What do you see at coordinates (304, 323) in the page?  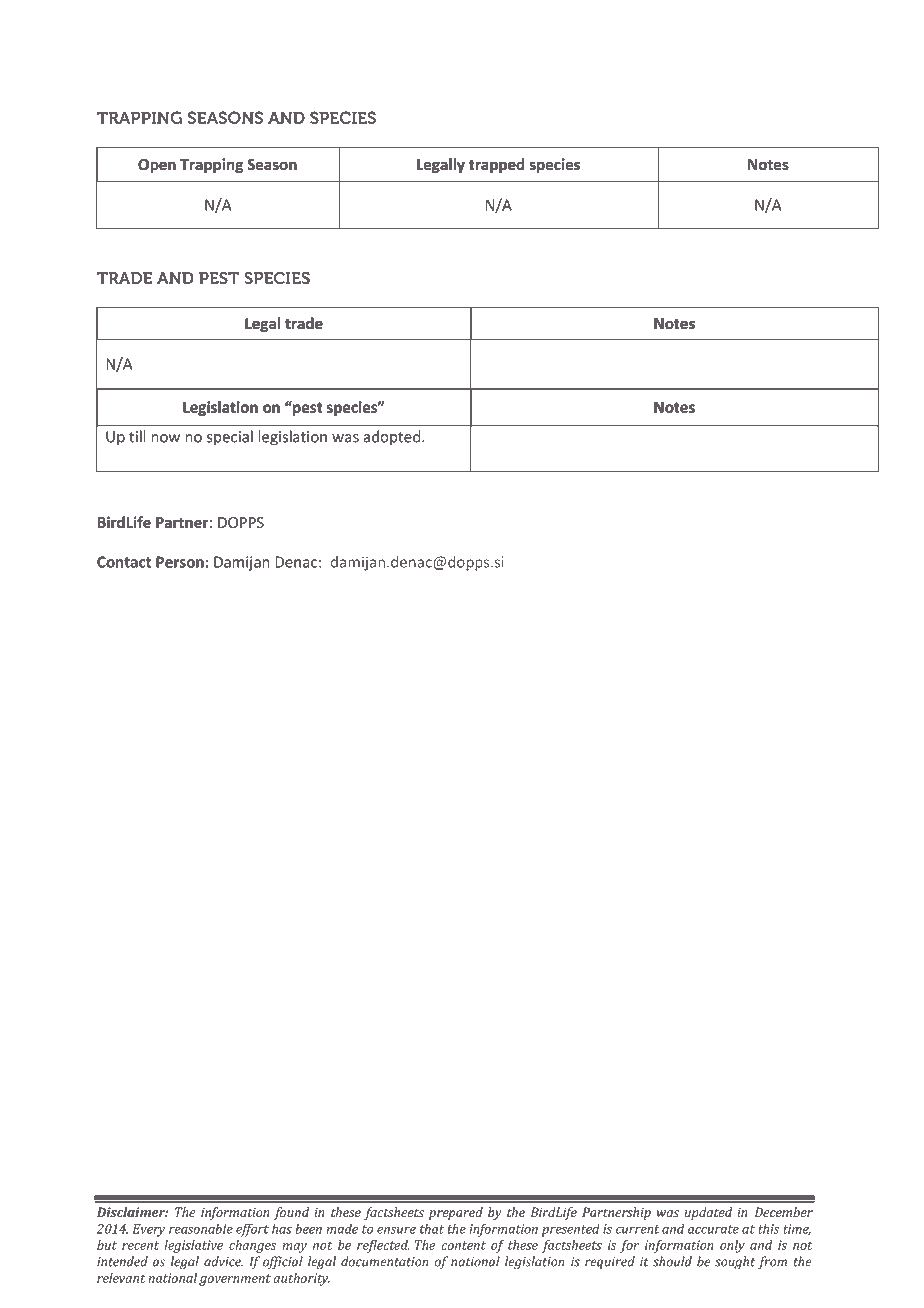 I see `trade` at bounding box center [304, 323].
